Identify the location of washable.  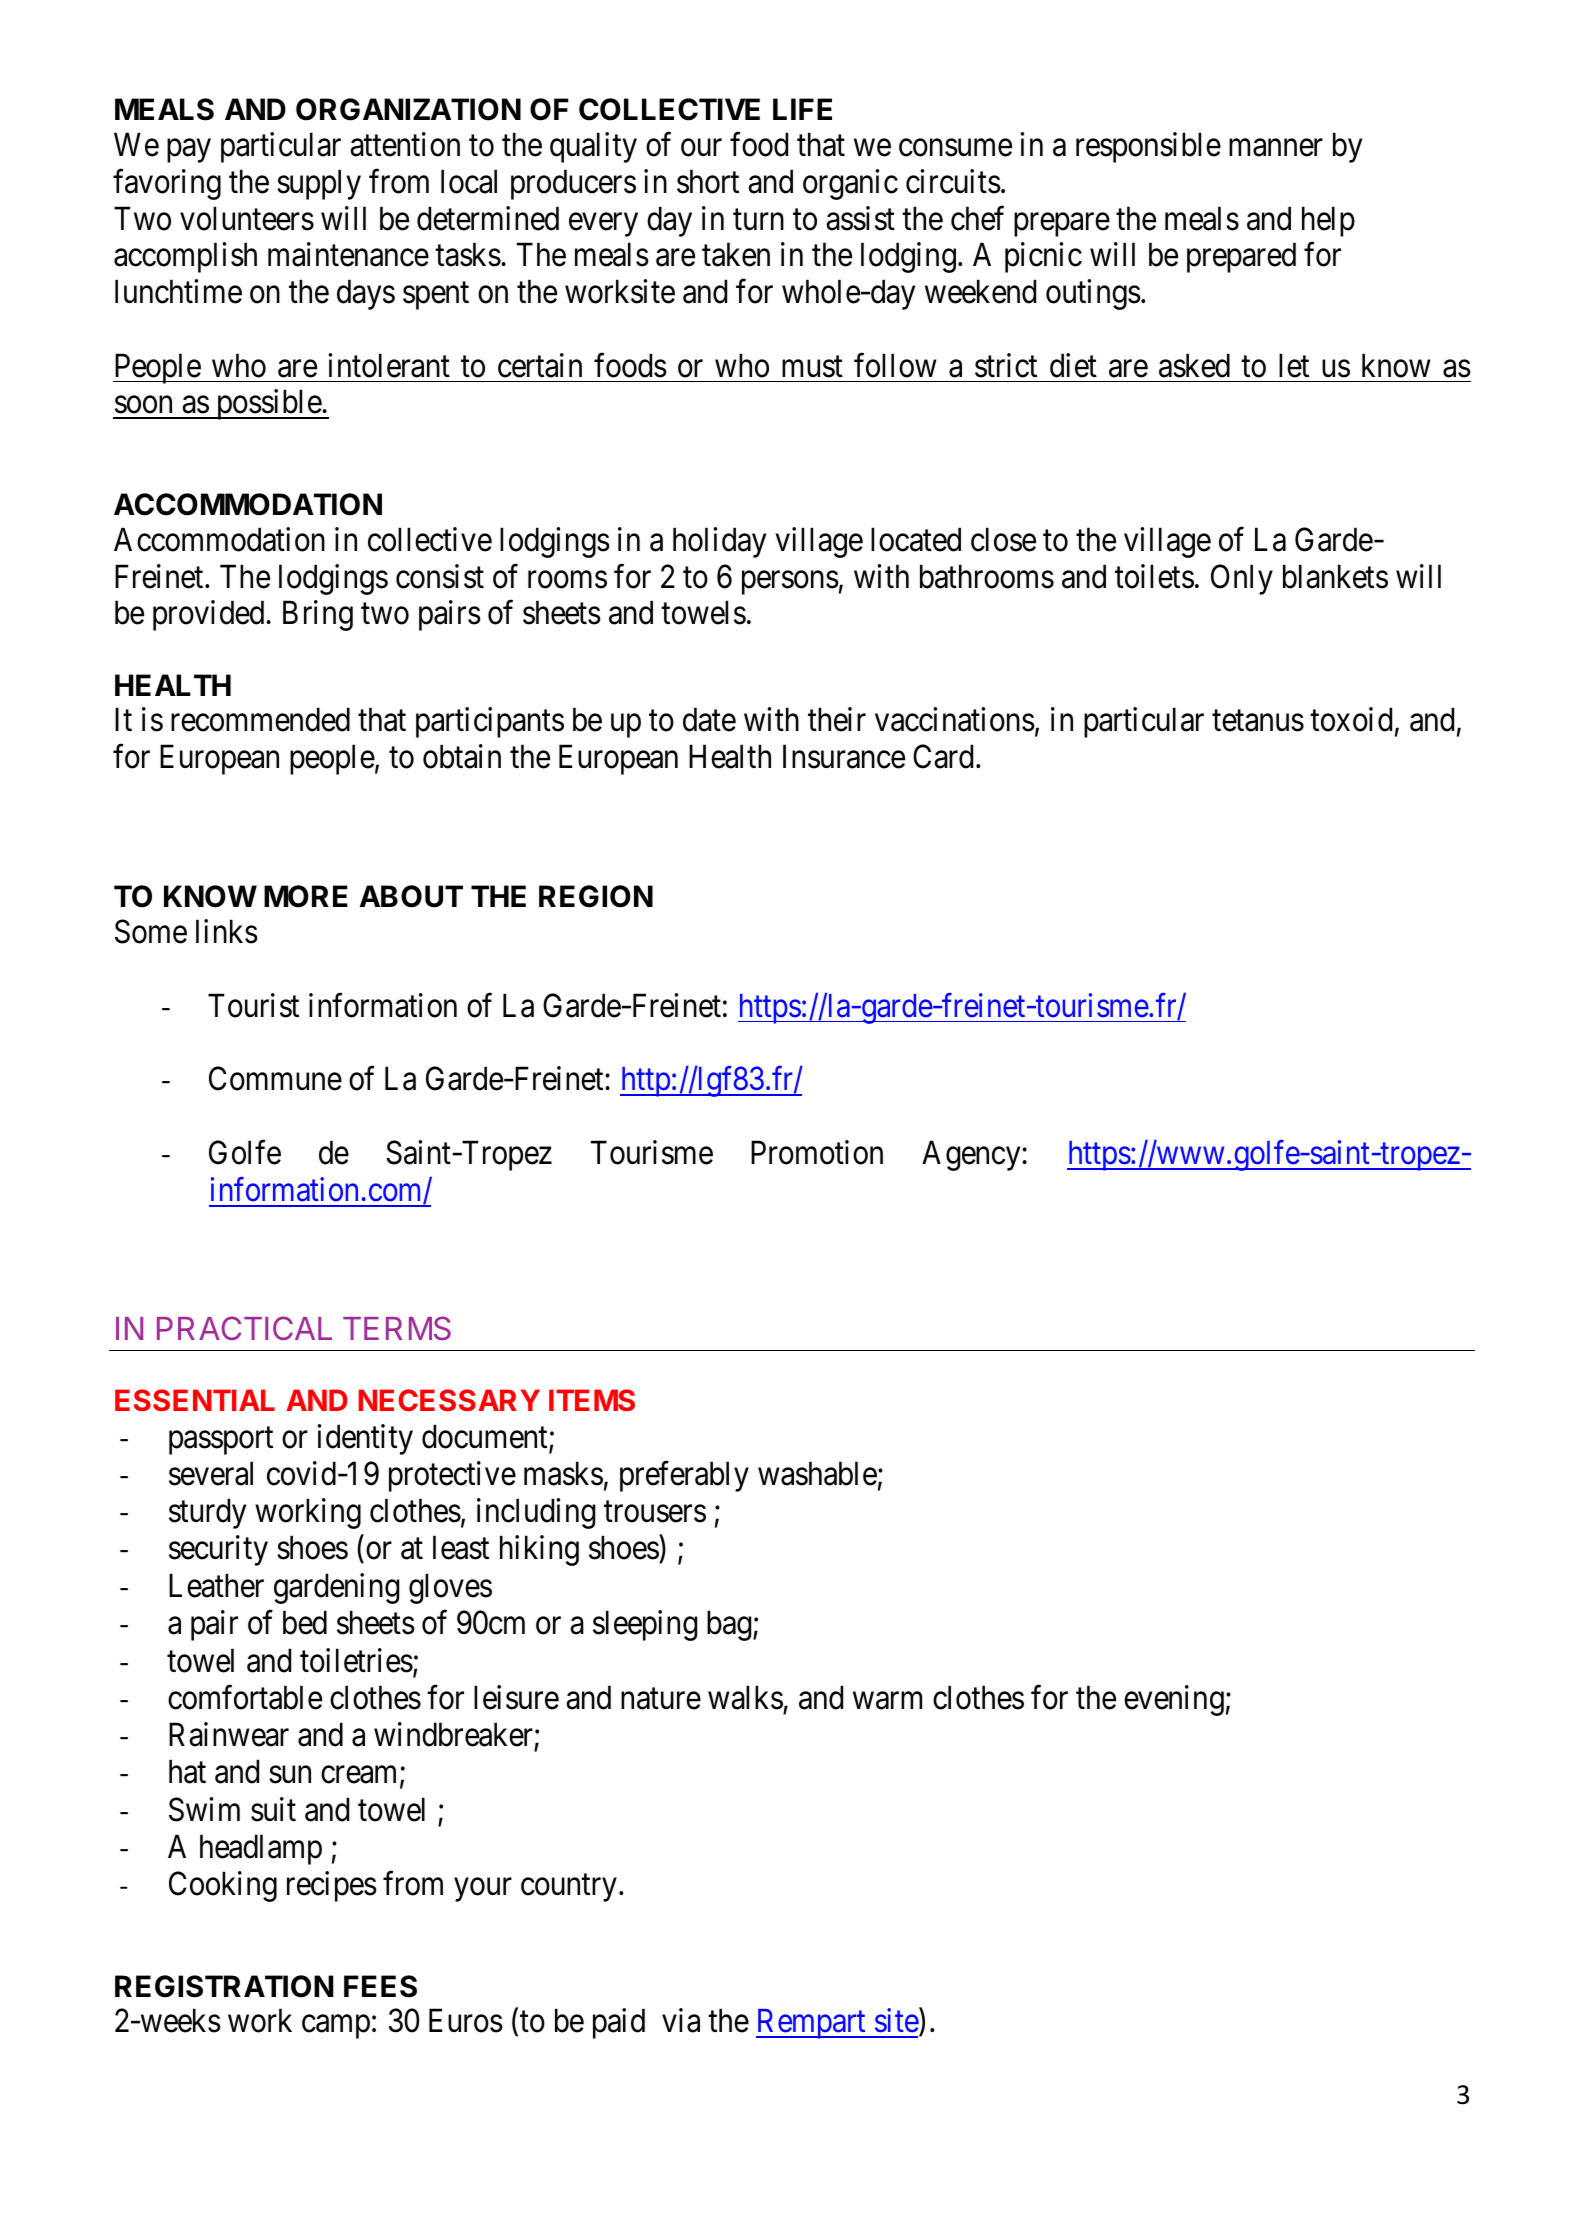
(817, 1473).
